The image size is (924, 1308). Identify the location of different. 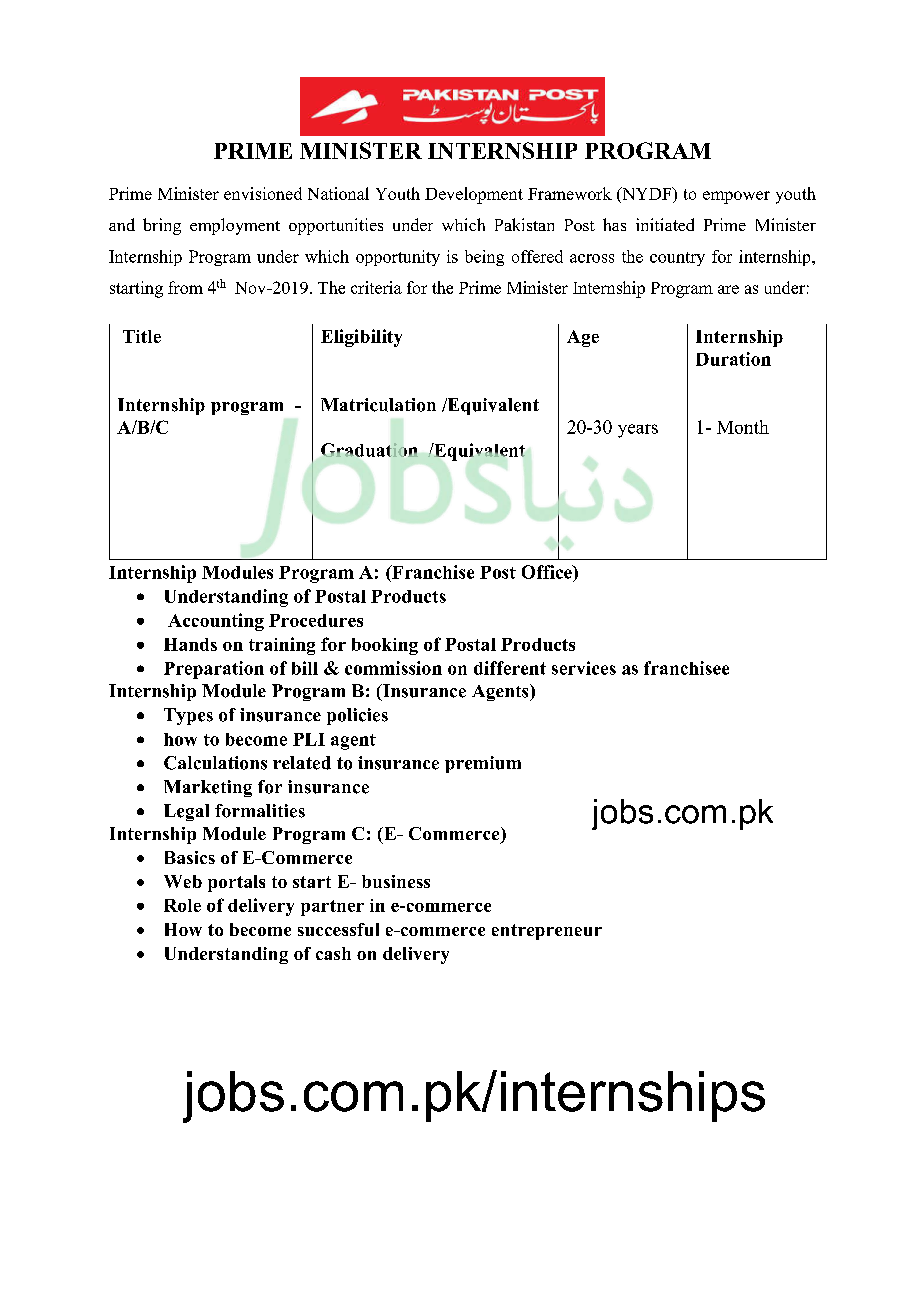
(510, 668).
